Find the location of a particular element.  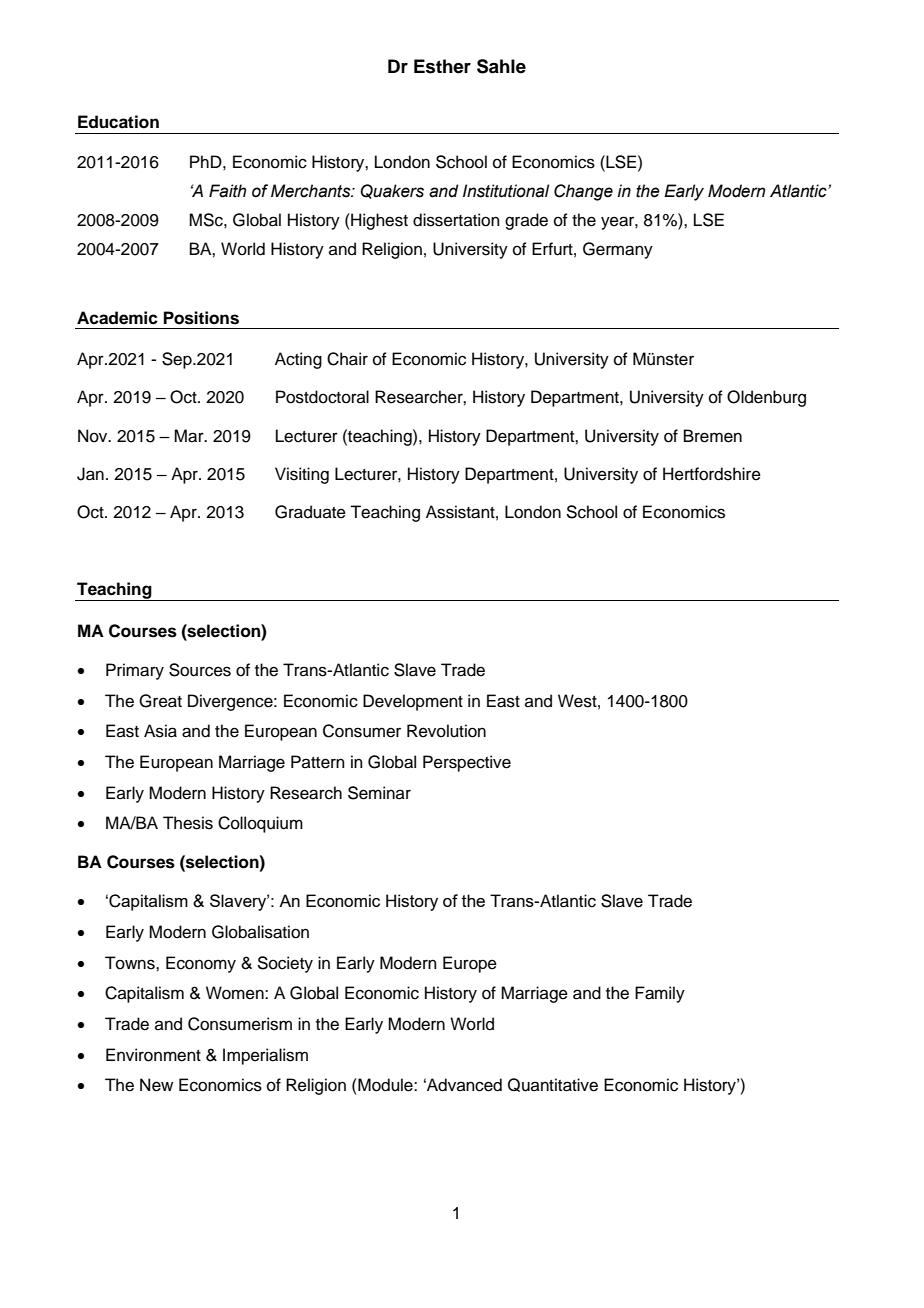

Revolution is located at coordinates (446, 731).
